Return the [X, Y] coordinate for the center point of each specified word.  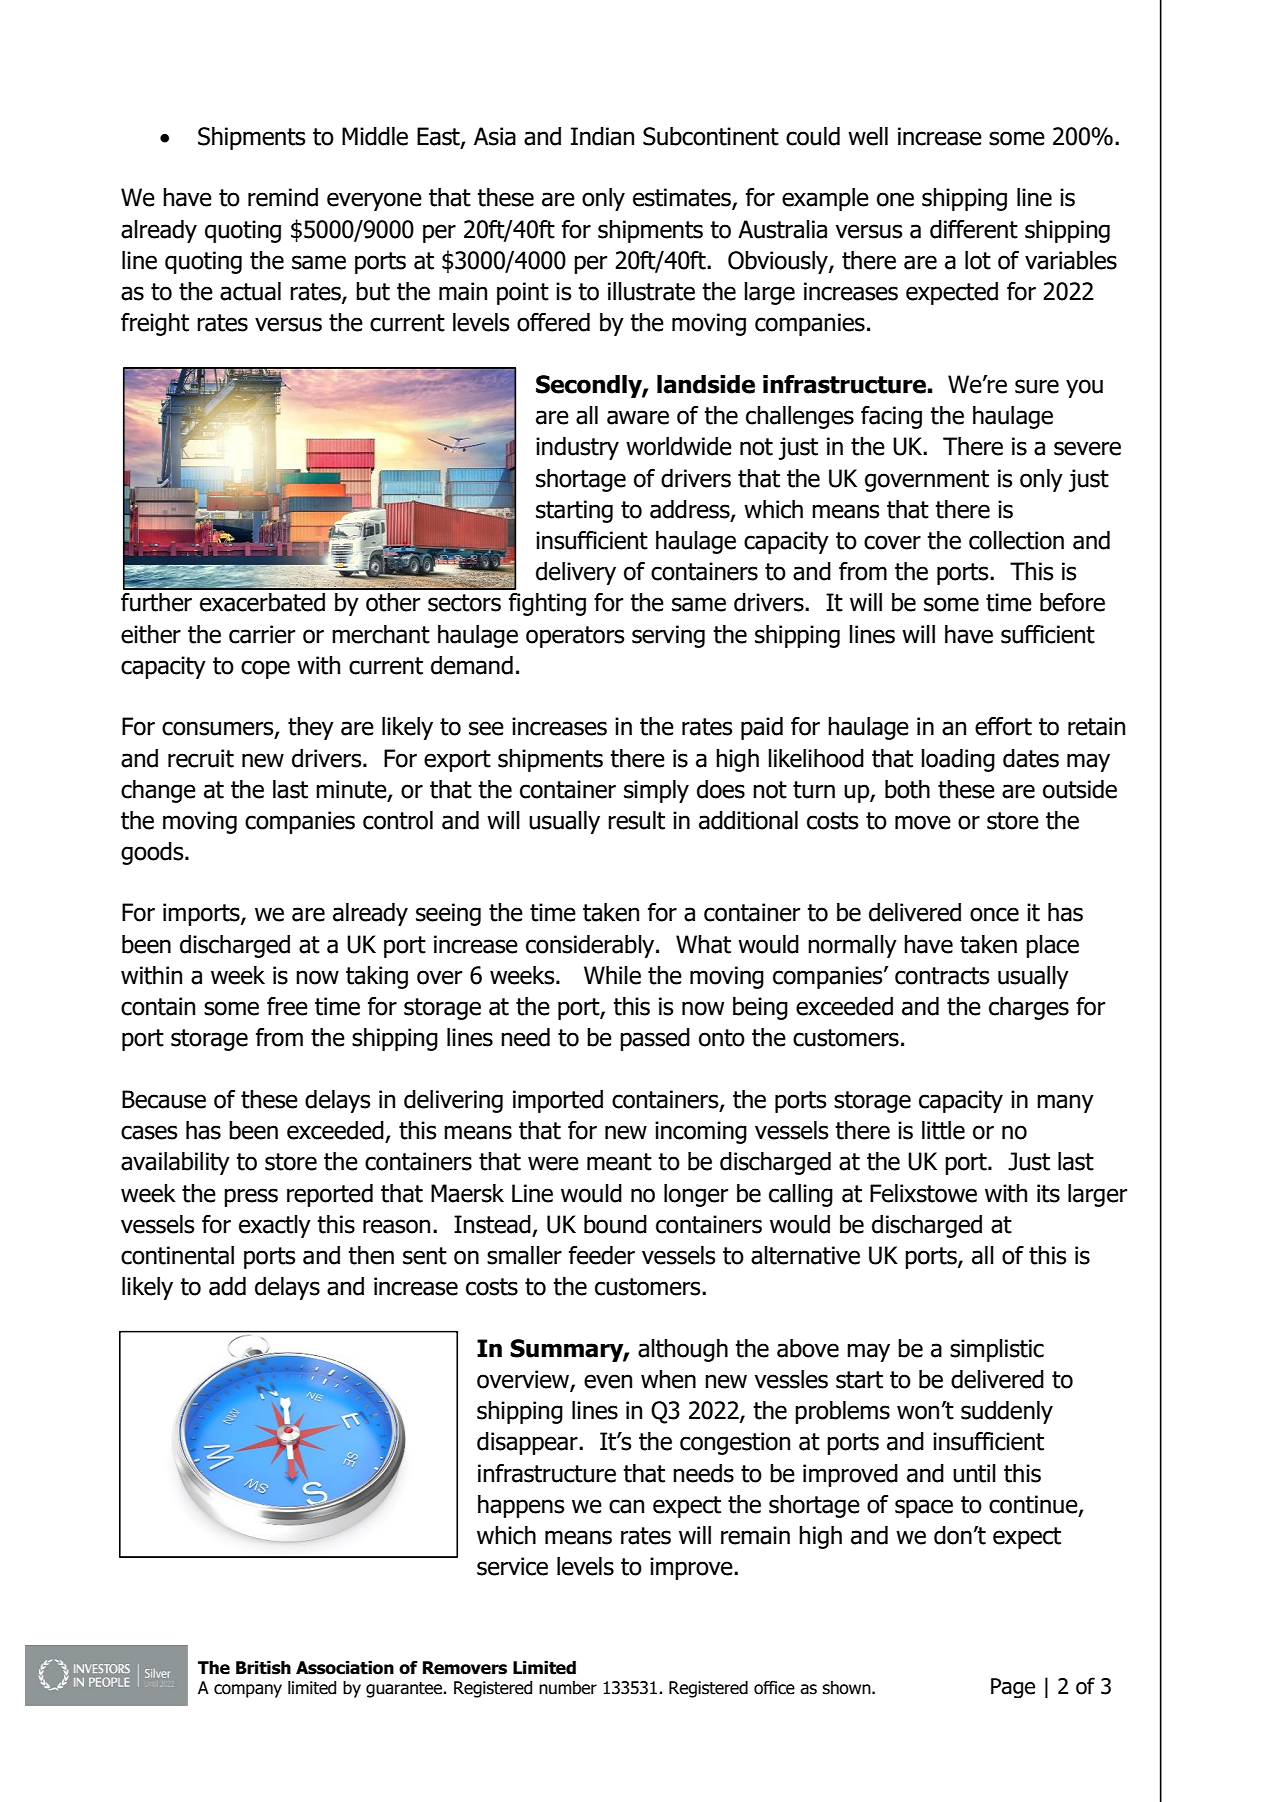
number [568, 1688]
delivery [576, 573]
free [287, 1006]
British [263, 1667]
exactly [275, 1226]
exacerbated [262, 602]
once [994, 914]
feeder [602, 1255]
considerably [591, 946]
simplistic [997, 1350]
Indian [602, 136]
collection [1016, 540]
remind [283, 197]
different [974, 229]
